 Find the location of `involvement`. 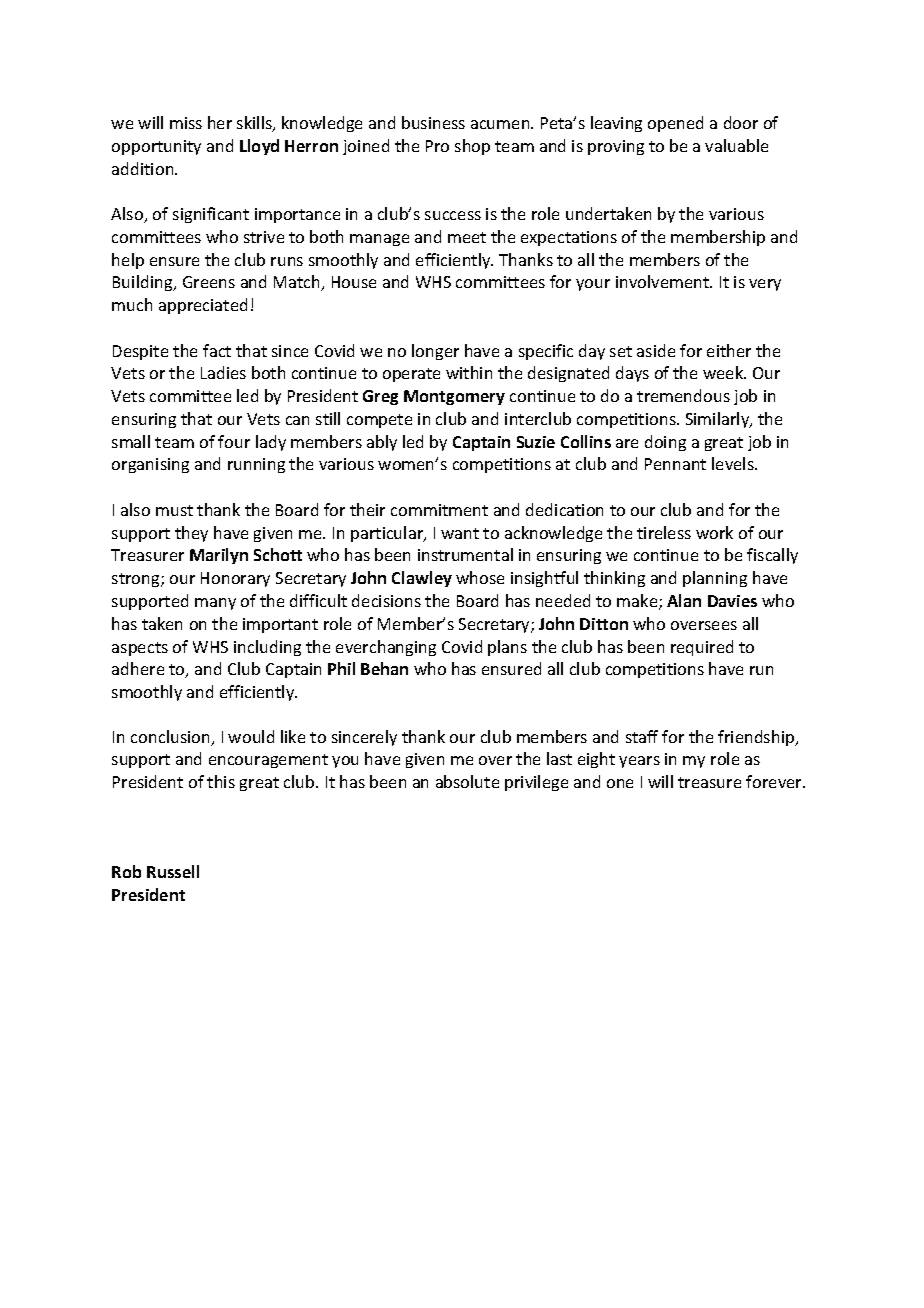

involvement is located at coordinates (663, 281).
